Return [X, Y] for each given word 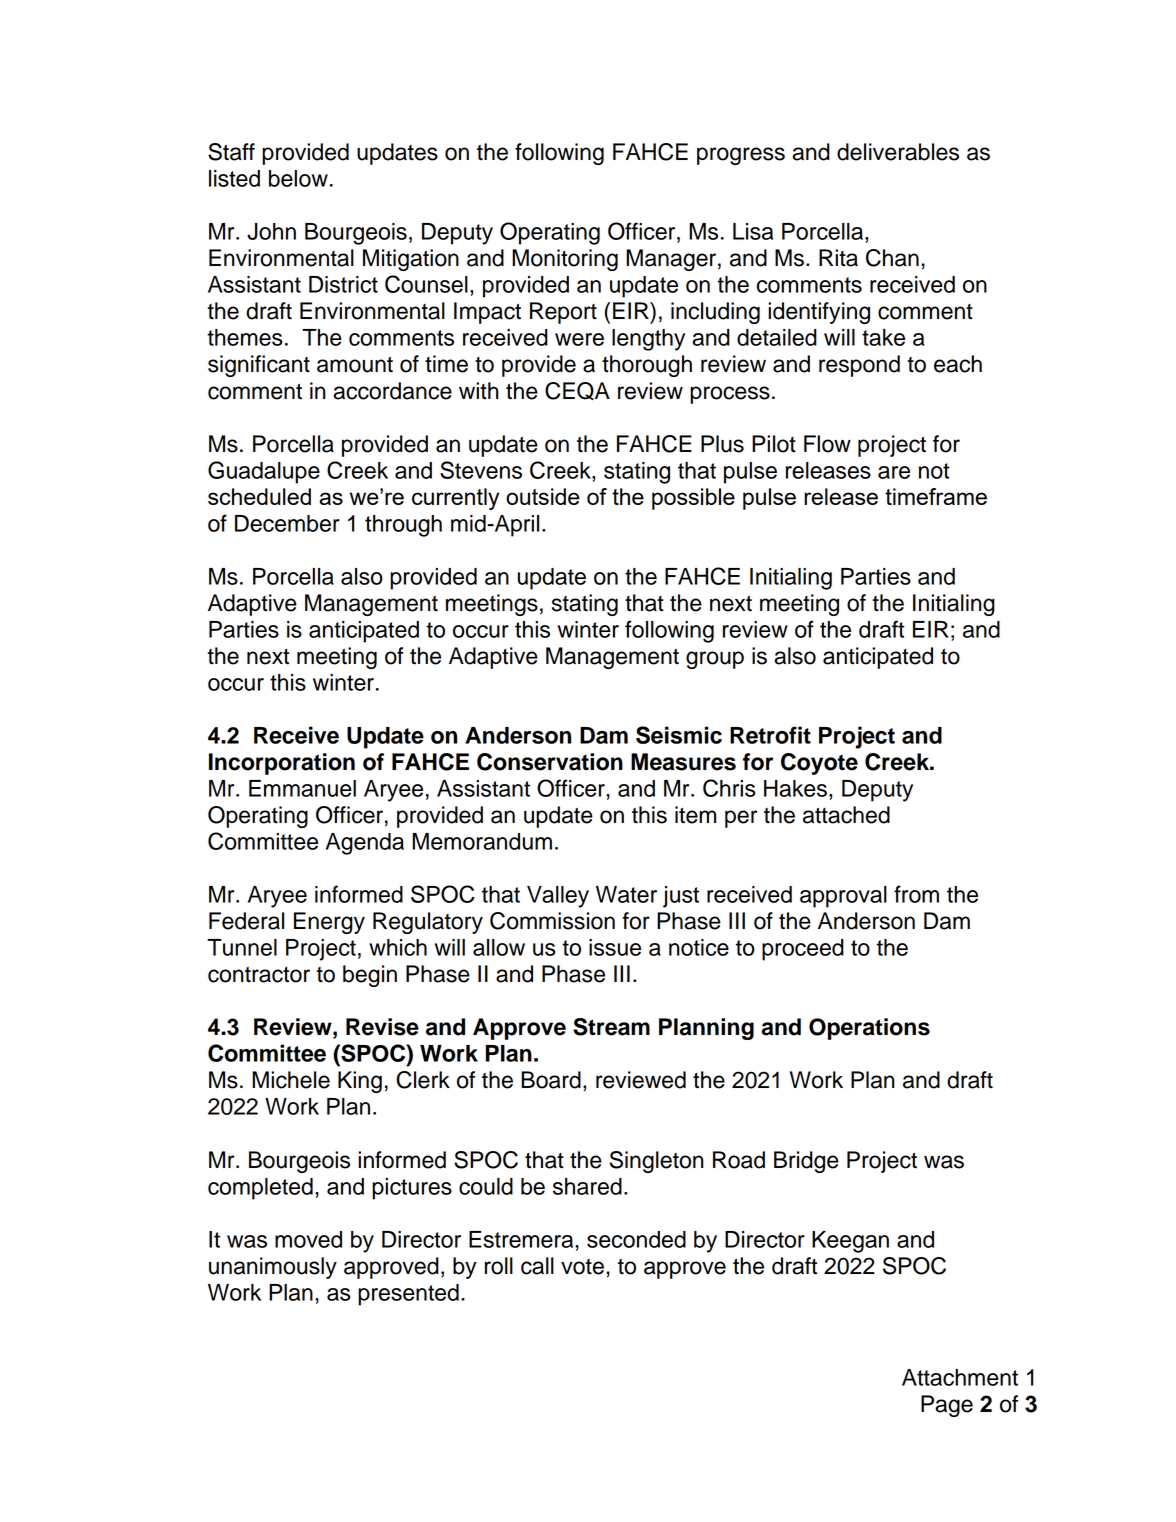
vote [582, 1267]
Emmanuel [302, 788]
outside [543, 496]
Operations [869, 1029]
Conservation [550, 762]
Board [551, 1080]
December [287, 523]
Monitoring [565, 260]
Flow [827, 444]
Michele [291, 1080]
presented [408, 1295]
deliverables [898, 152]
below [298, 178]
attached [846, 815]
